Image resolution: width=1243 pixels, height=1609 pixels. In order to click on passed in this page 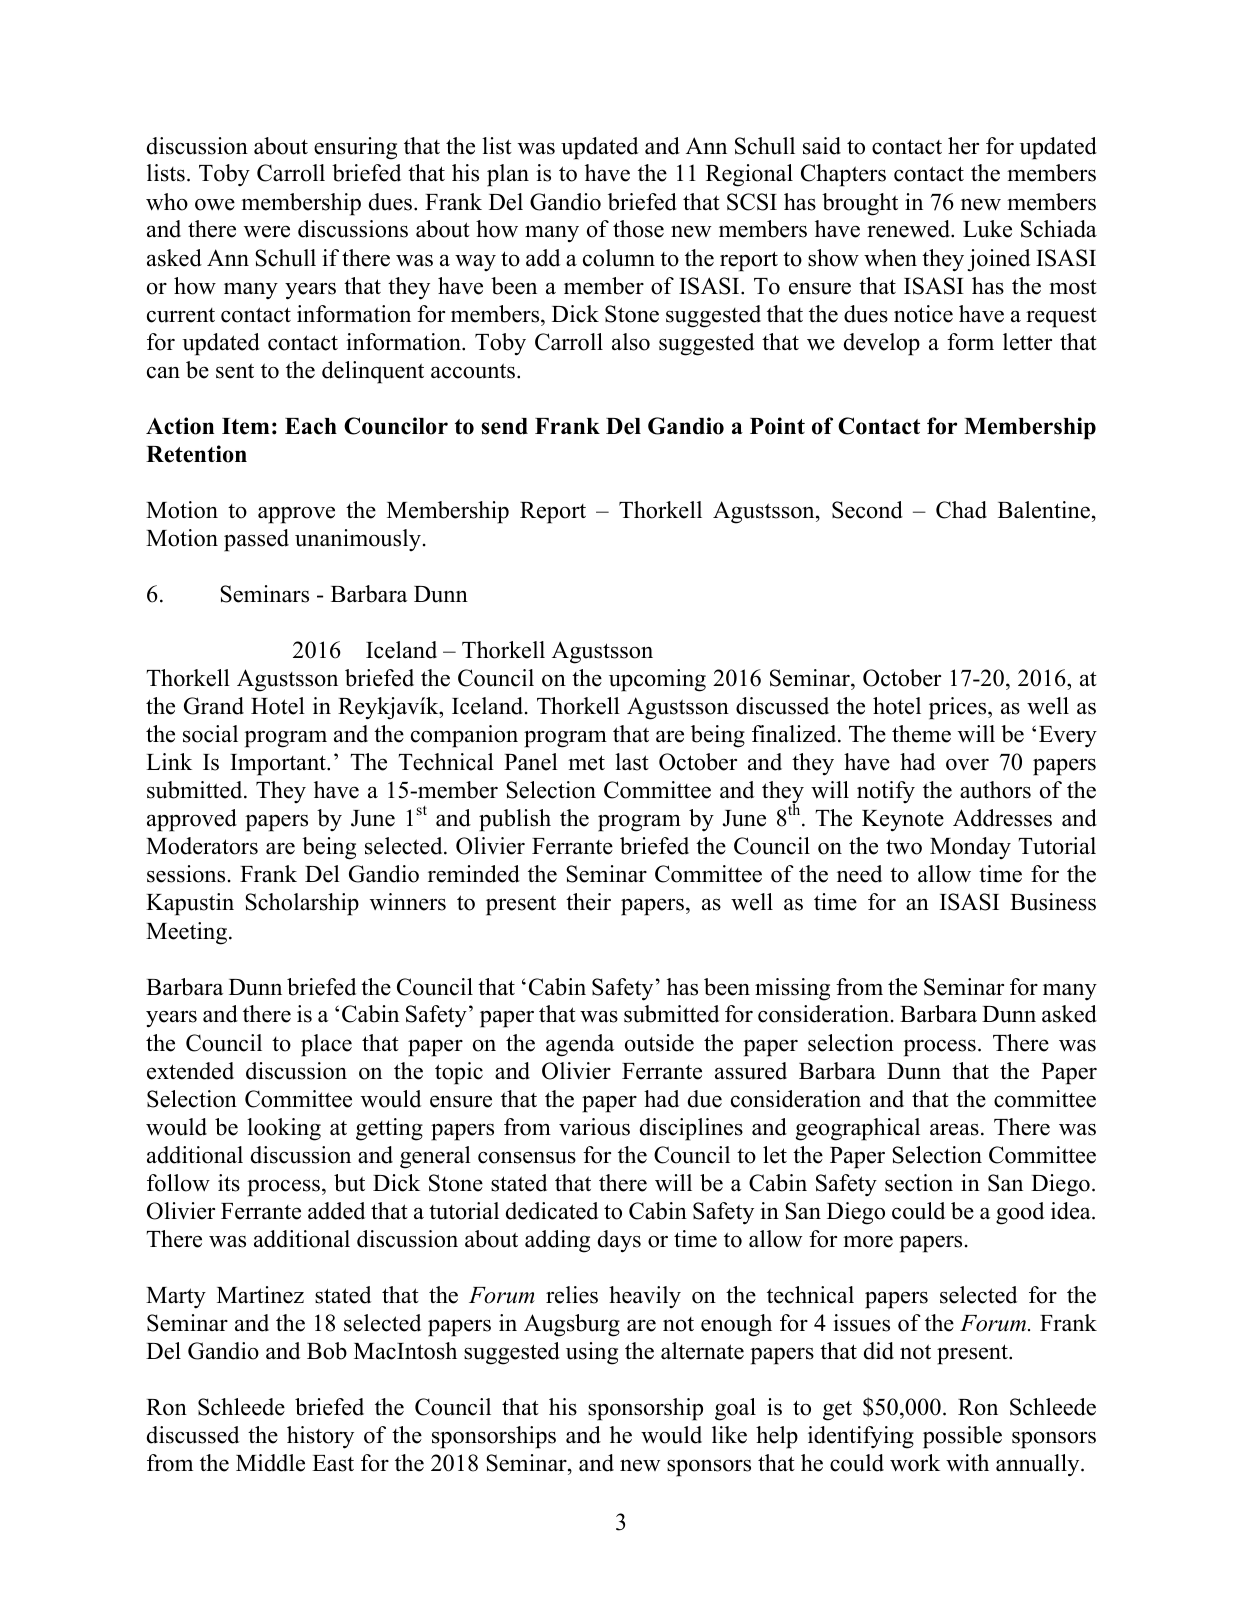, I will do `click(256, 540)`.
